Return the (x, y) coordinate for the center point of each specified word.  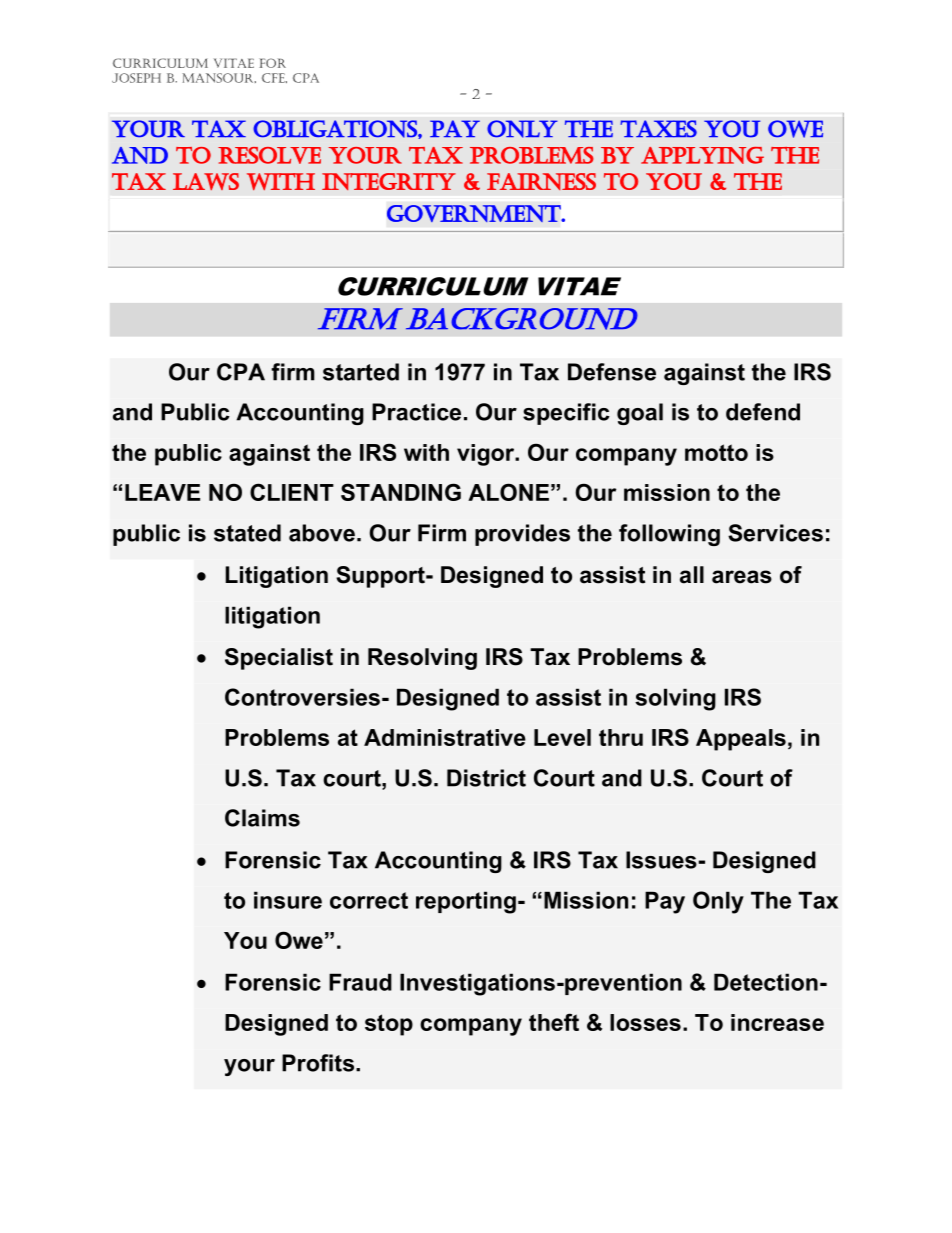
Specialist (279, 659)
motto (716, 452)
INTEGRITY (389, 181)
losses (645, 1022)
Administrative (445, 737)
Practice (416, 412)
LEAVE (162, 492)
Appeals (741, 740)
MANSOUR (219, 78)
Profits (318, 1063)
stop (389, 1025)
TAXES (658, 129)
